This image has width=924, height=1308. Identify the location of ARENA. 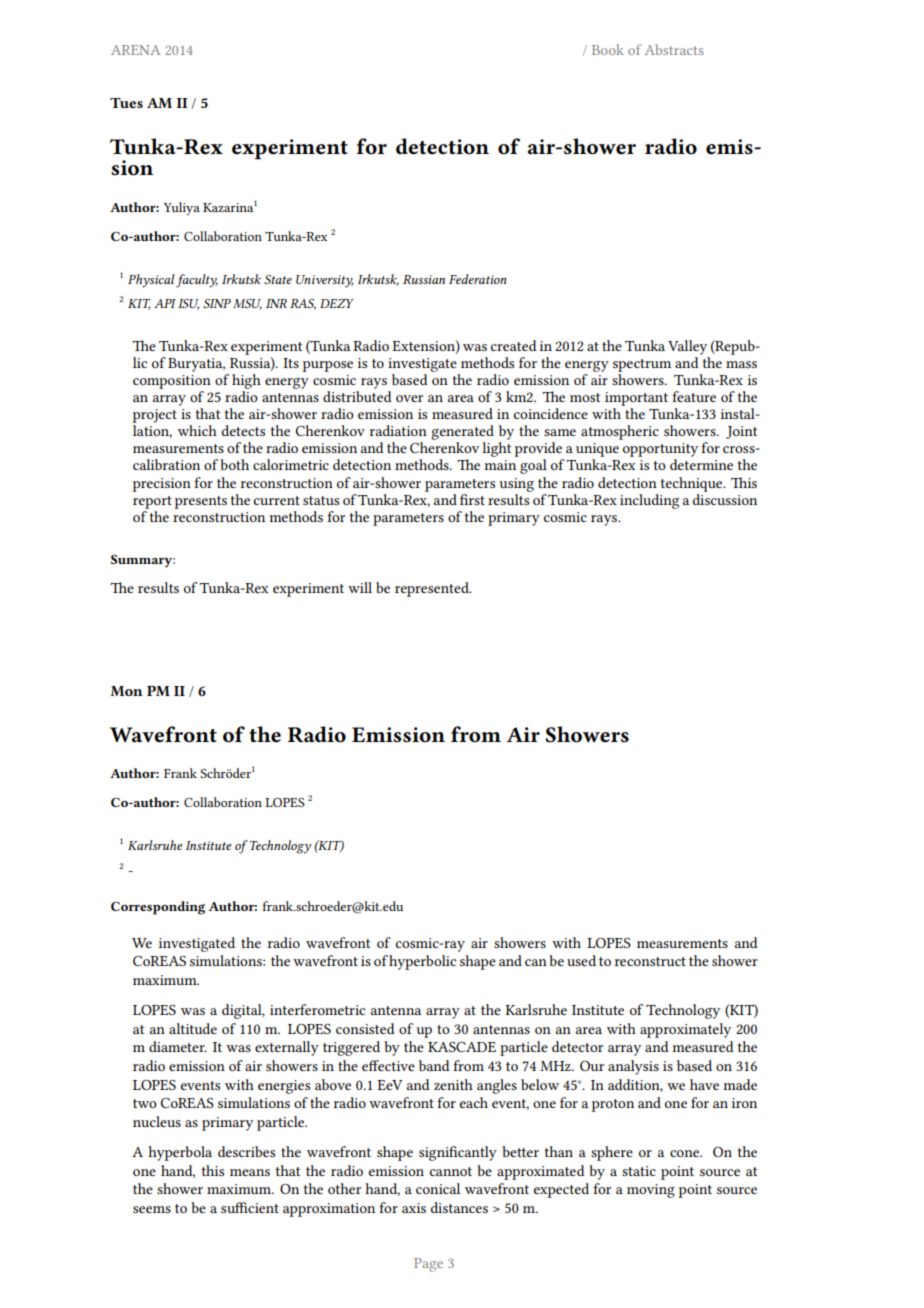
(135, 50).
